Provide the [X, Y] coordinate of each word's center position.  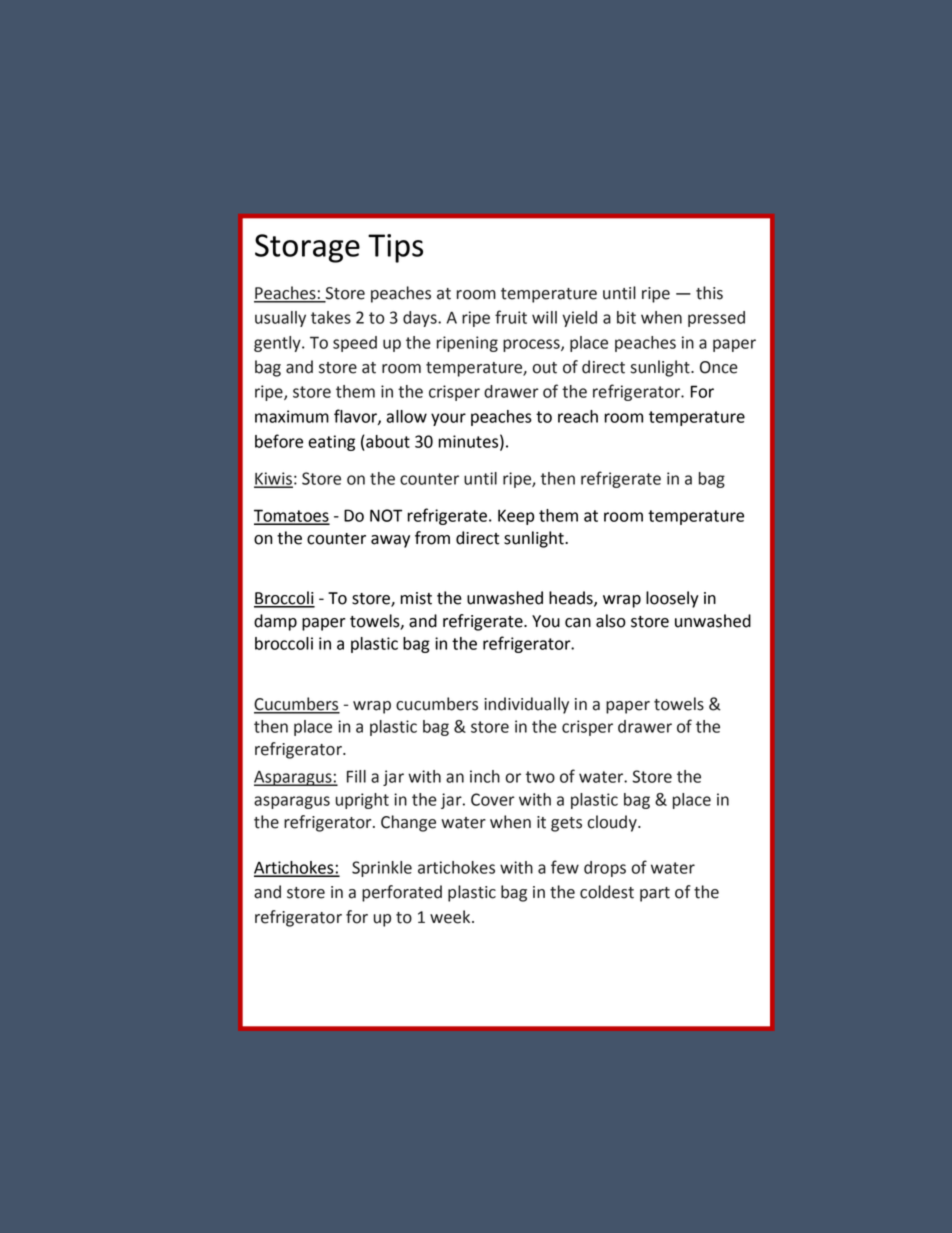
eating [331, 443]
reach [578, 416]
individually [526, 705]
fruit [511, 317]
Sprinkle [382, 869]
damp [275, 622]
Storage [307, 248]
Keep [516, 517]
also [611, 621]
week [451, 917]
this [709, 293]
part [655, 894]
